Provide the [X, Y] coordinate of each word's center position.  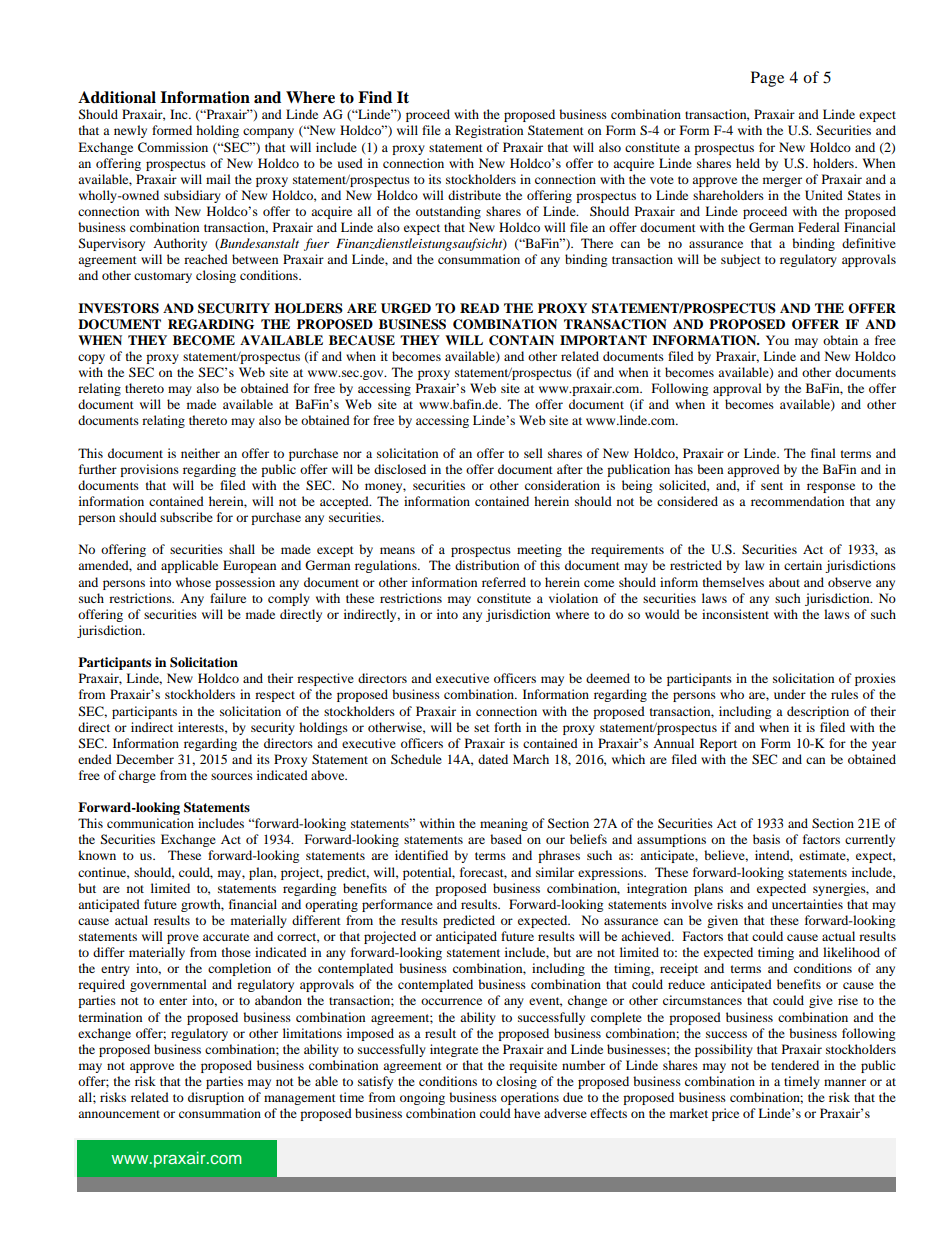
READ [479, 308]
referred [504, 582]
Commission [173, 147]
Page [767, 79]
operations [530, 1098]
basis [766, 839]
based [506, 839]
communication [150, 823]
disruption [216, 1098]
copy [91, 359]
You [777, 340]
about [784, 582]
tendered [795, 1065]
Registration [489, 131]
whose [193, 582]
